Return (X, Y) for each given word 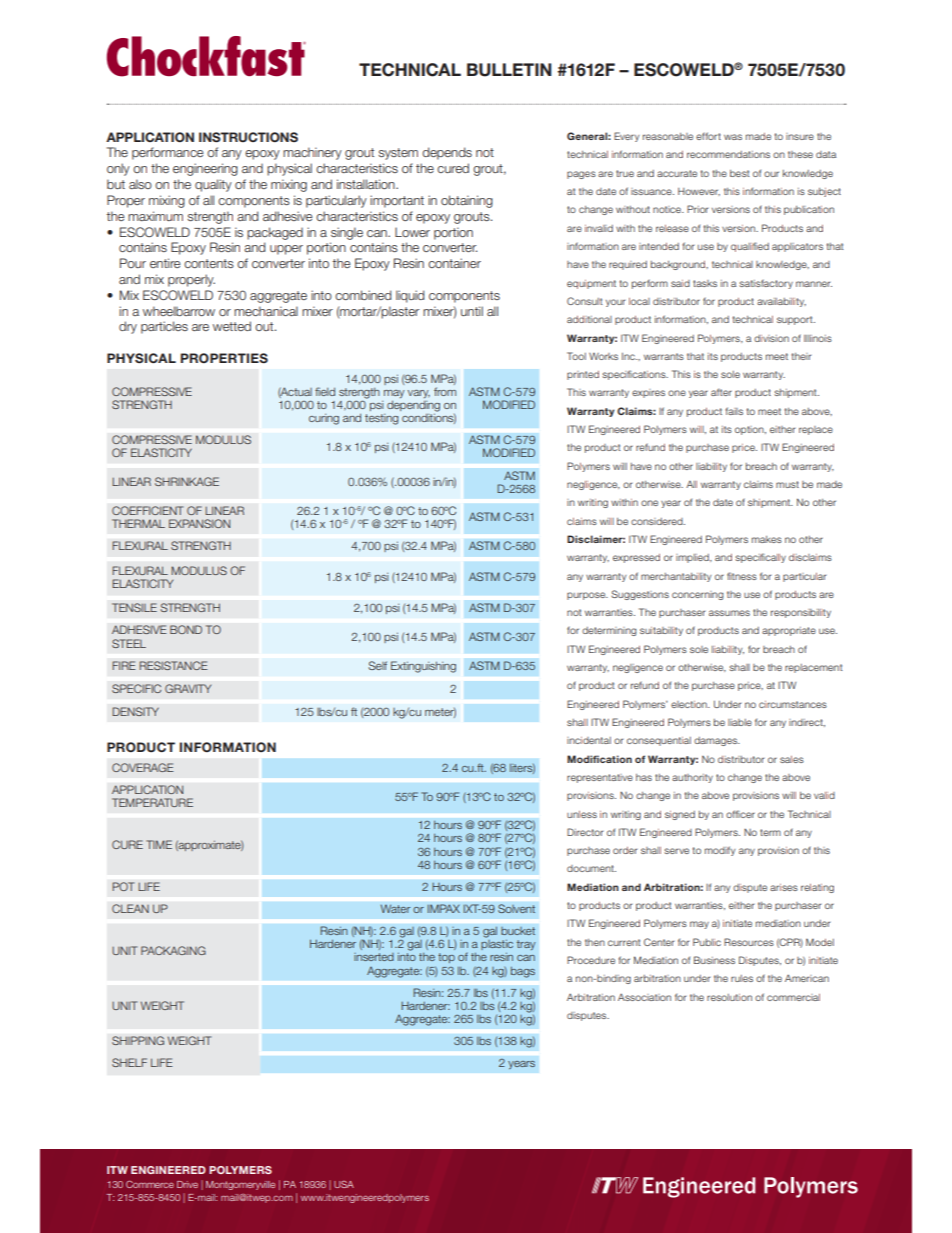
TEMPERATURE (152, 802)
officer (740, 814)
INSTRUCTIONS (248, 137)
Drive (187, 1184)
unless (582, 814)
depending (413, 407)
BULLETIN (509, 70)
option (750, 430)
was (733, 137)
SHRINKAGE (187, 481)
